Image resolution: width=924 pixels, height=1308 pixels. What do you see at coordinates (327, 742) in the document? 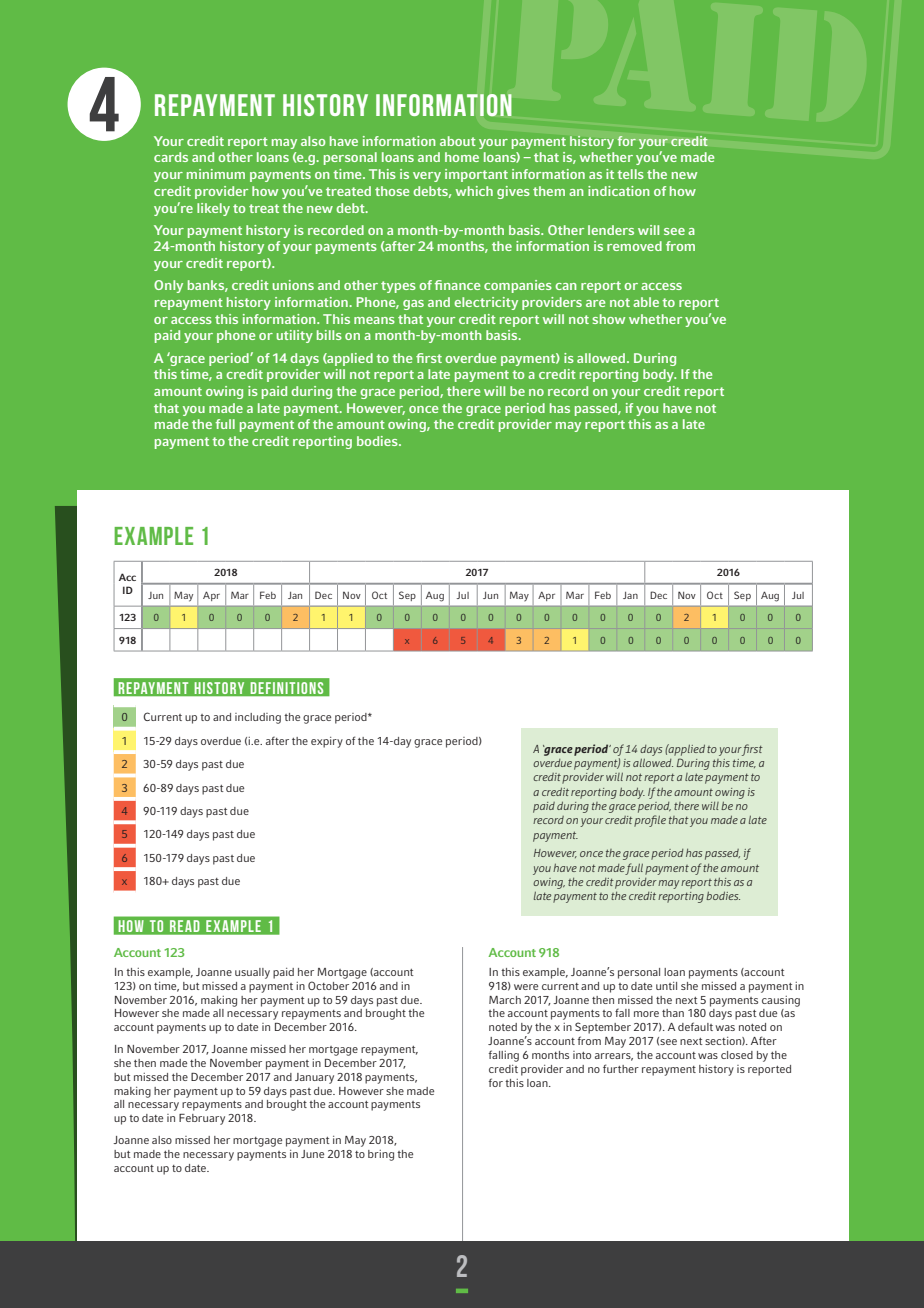
I see `expiry` at bounding box center [327, 742].
